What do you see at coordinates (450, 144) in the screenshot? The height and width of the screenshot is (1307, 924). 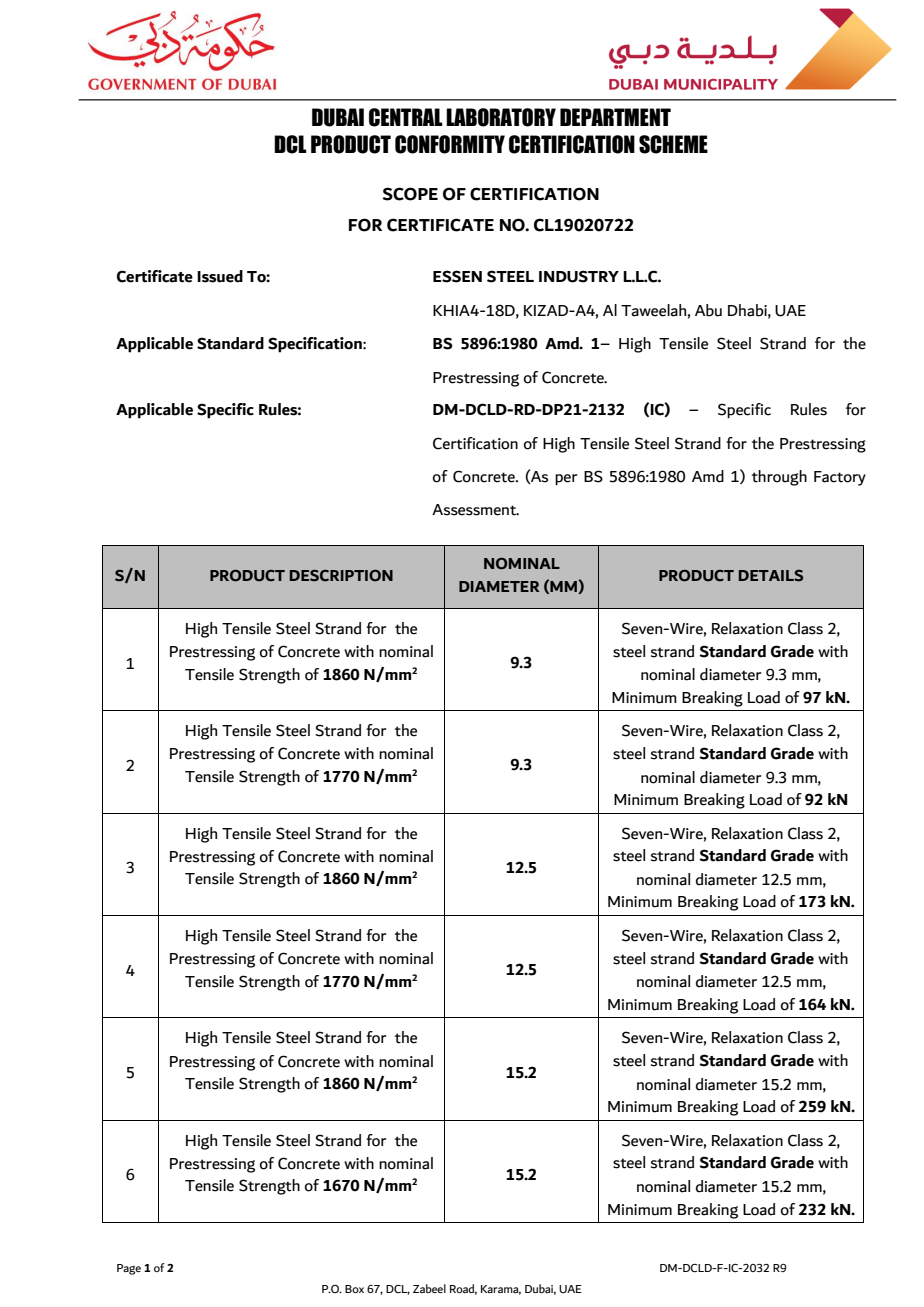 I see `CONFORMITY` at bounding box center [450, 144].
